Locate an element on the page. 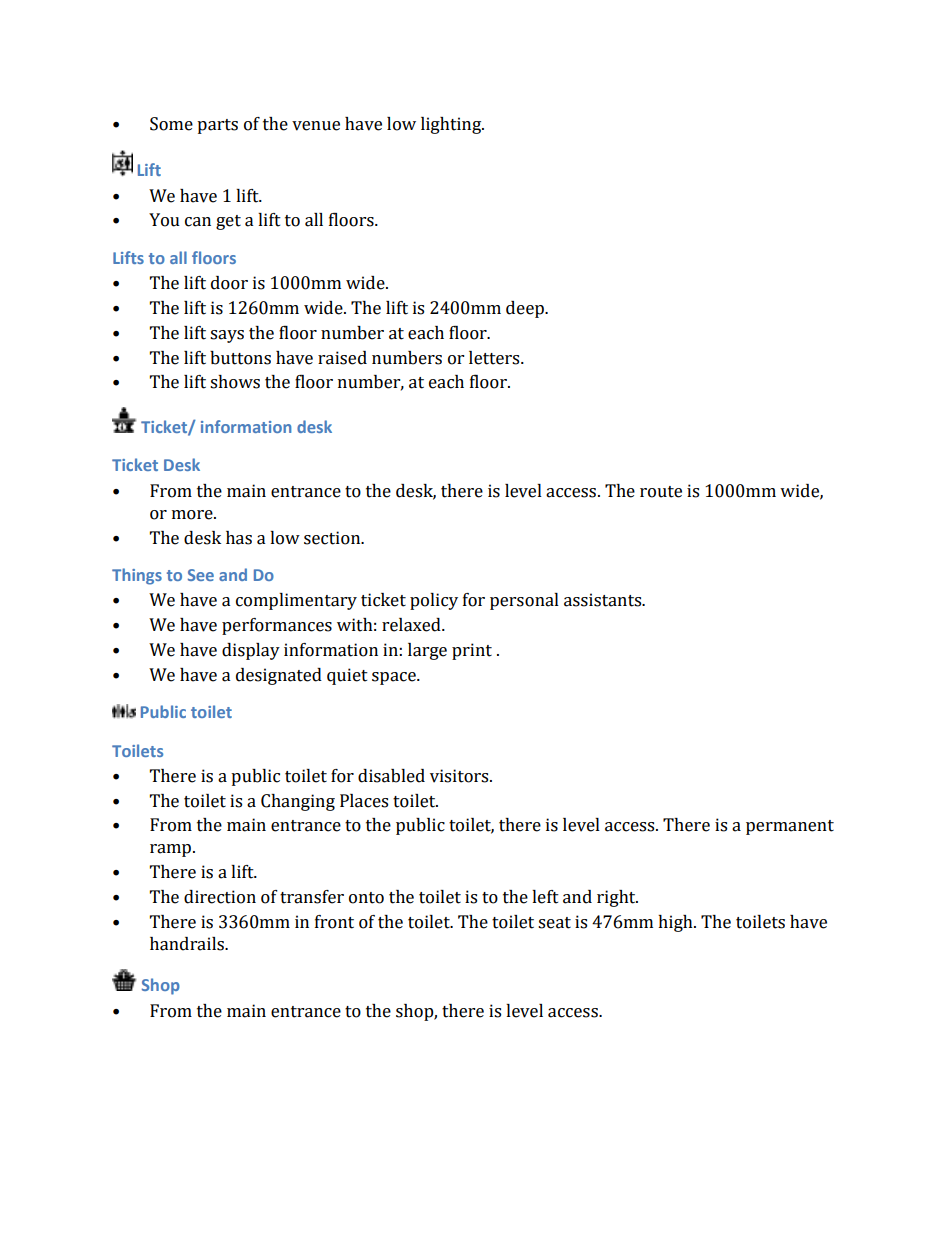  left is located at coordinates (545, 897).
